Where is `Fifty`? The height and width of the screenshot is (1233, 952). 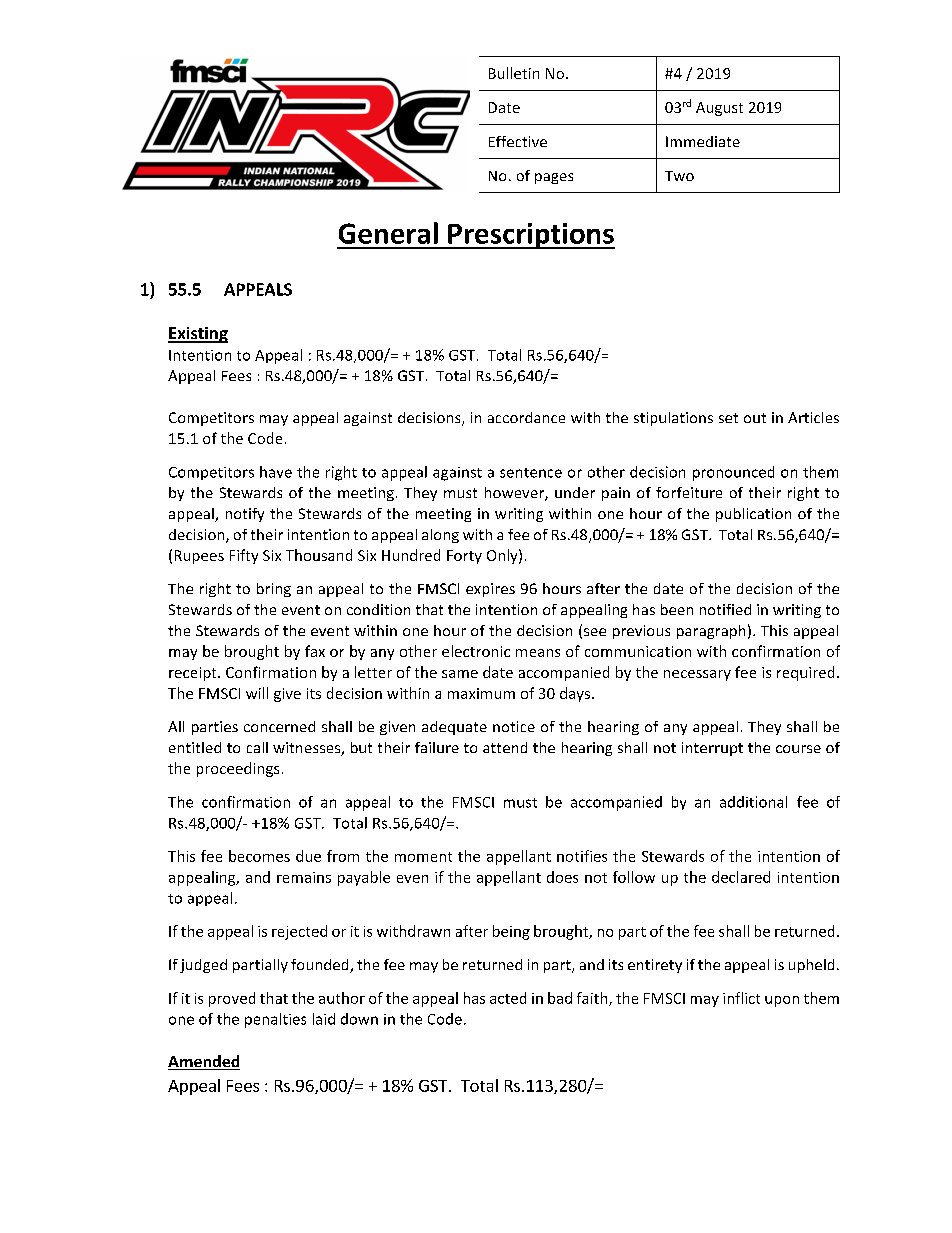
Fifty is located at coordinates (244, 556).
